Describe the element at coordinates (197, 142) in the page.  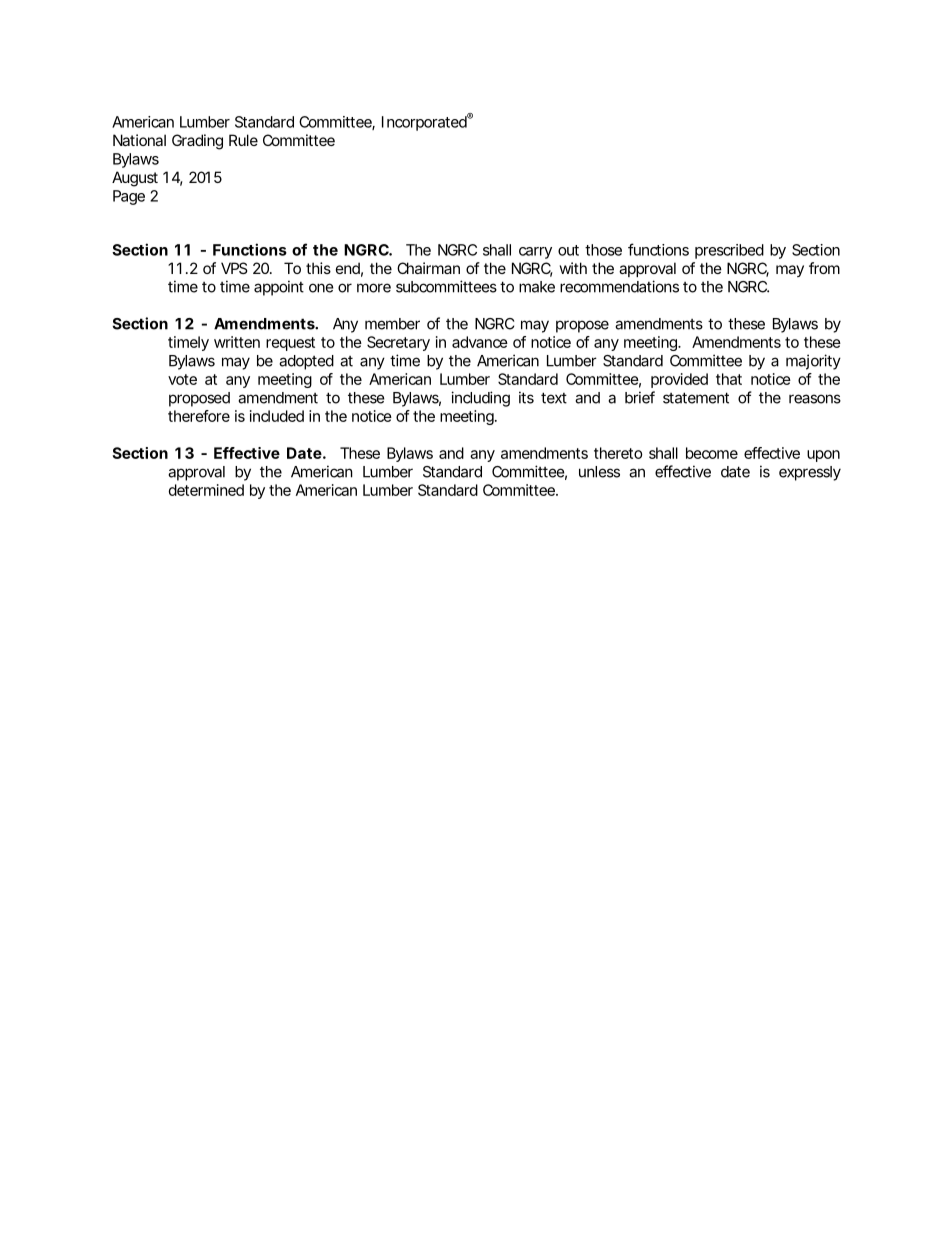
I see `Grading` at that location.
